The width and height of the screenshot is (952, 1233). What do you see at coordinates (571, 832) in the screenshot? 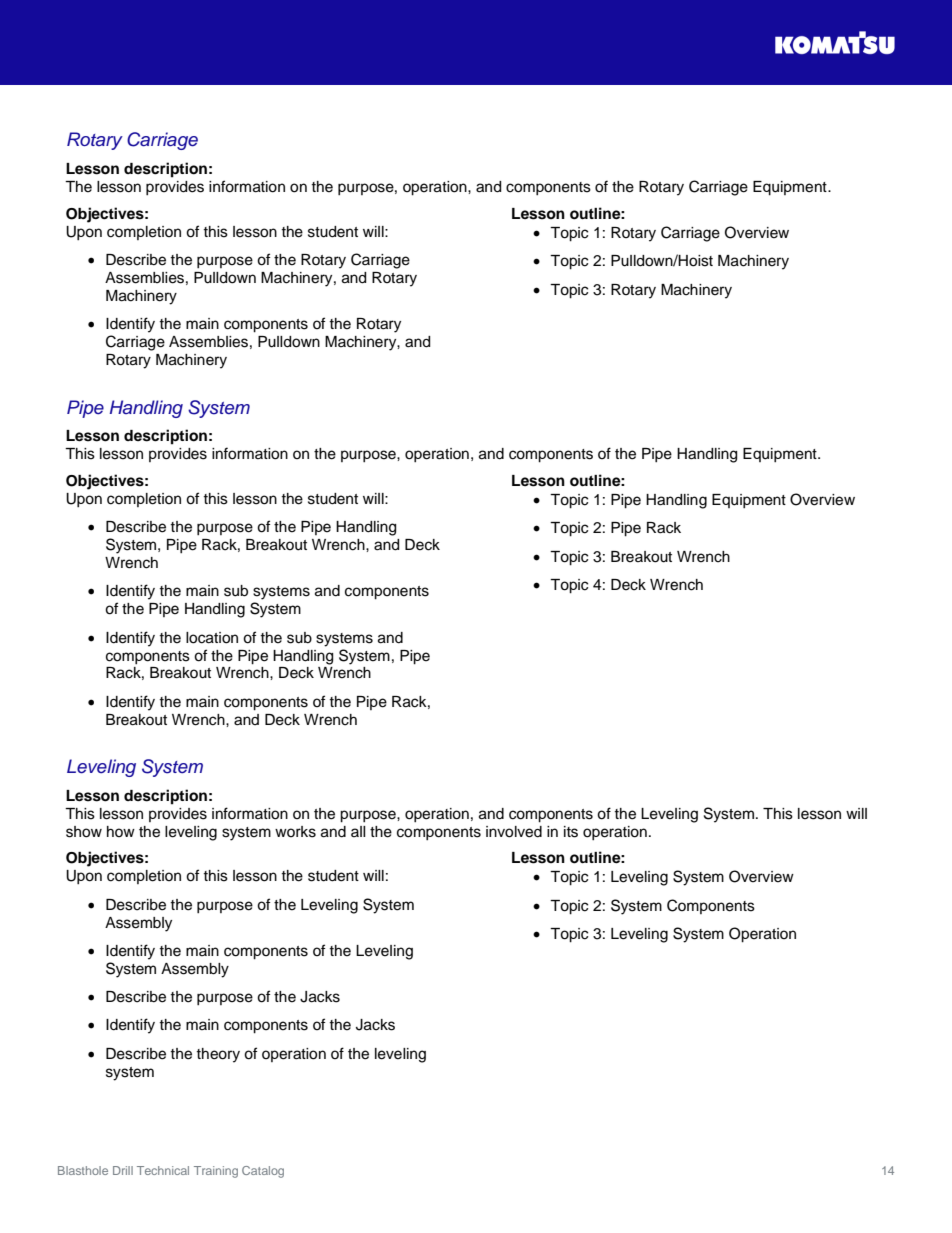
I see `its` at bounding box center [571, 832].
